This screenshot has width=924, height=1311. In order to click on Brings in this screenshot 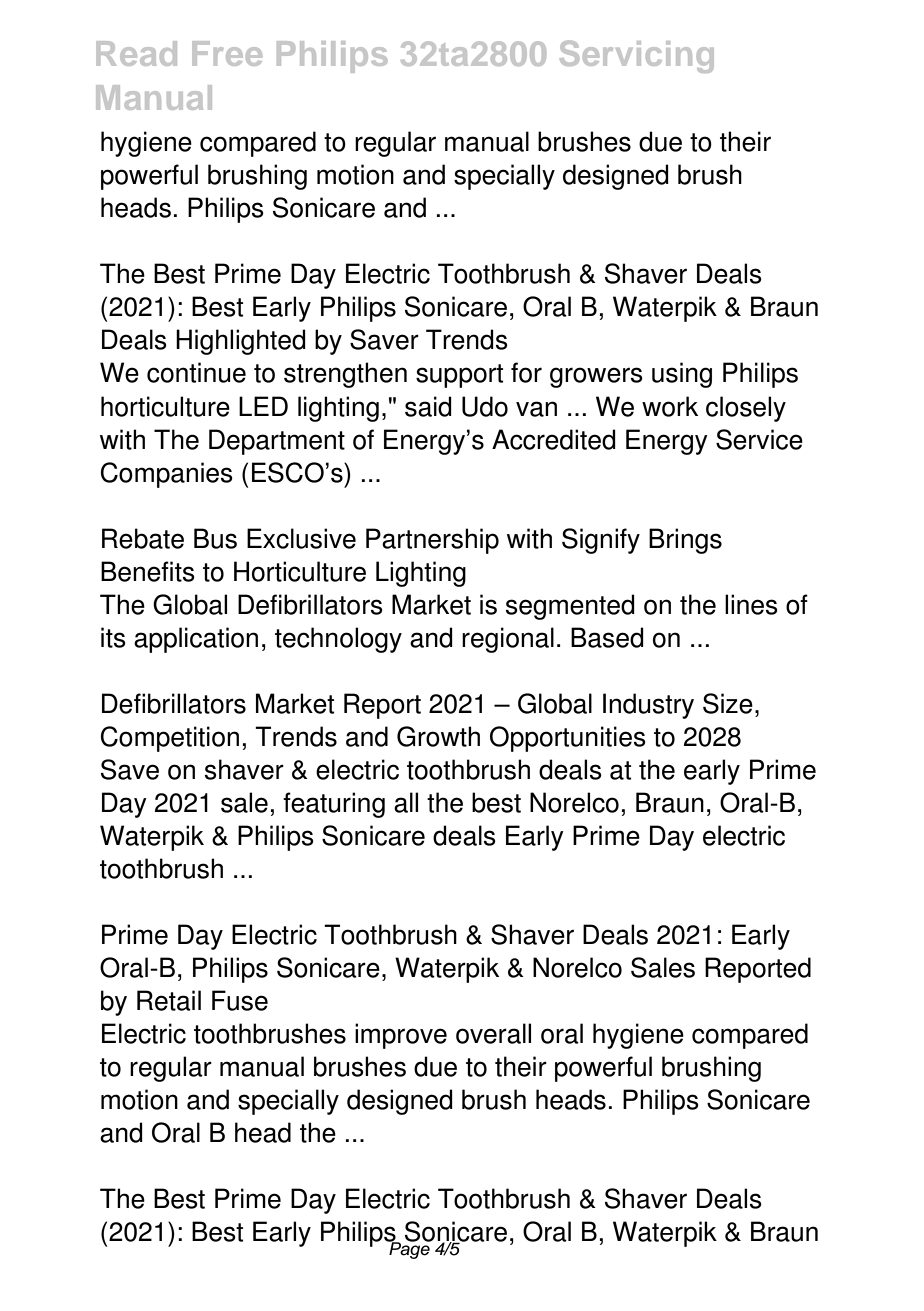, I will do `click(685, 541)`.
